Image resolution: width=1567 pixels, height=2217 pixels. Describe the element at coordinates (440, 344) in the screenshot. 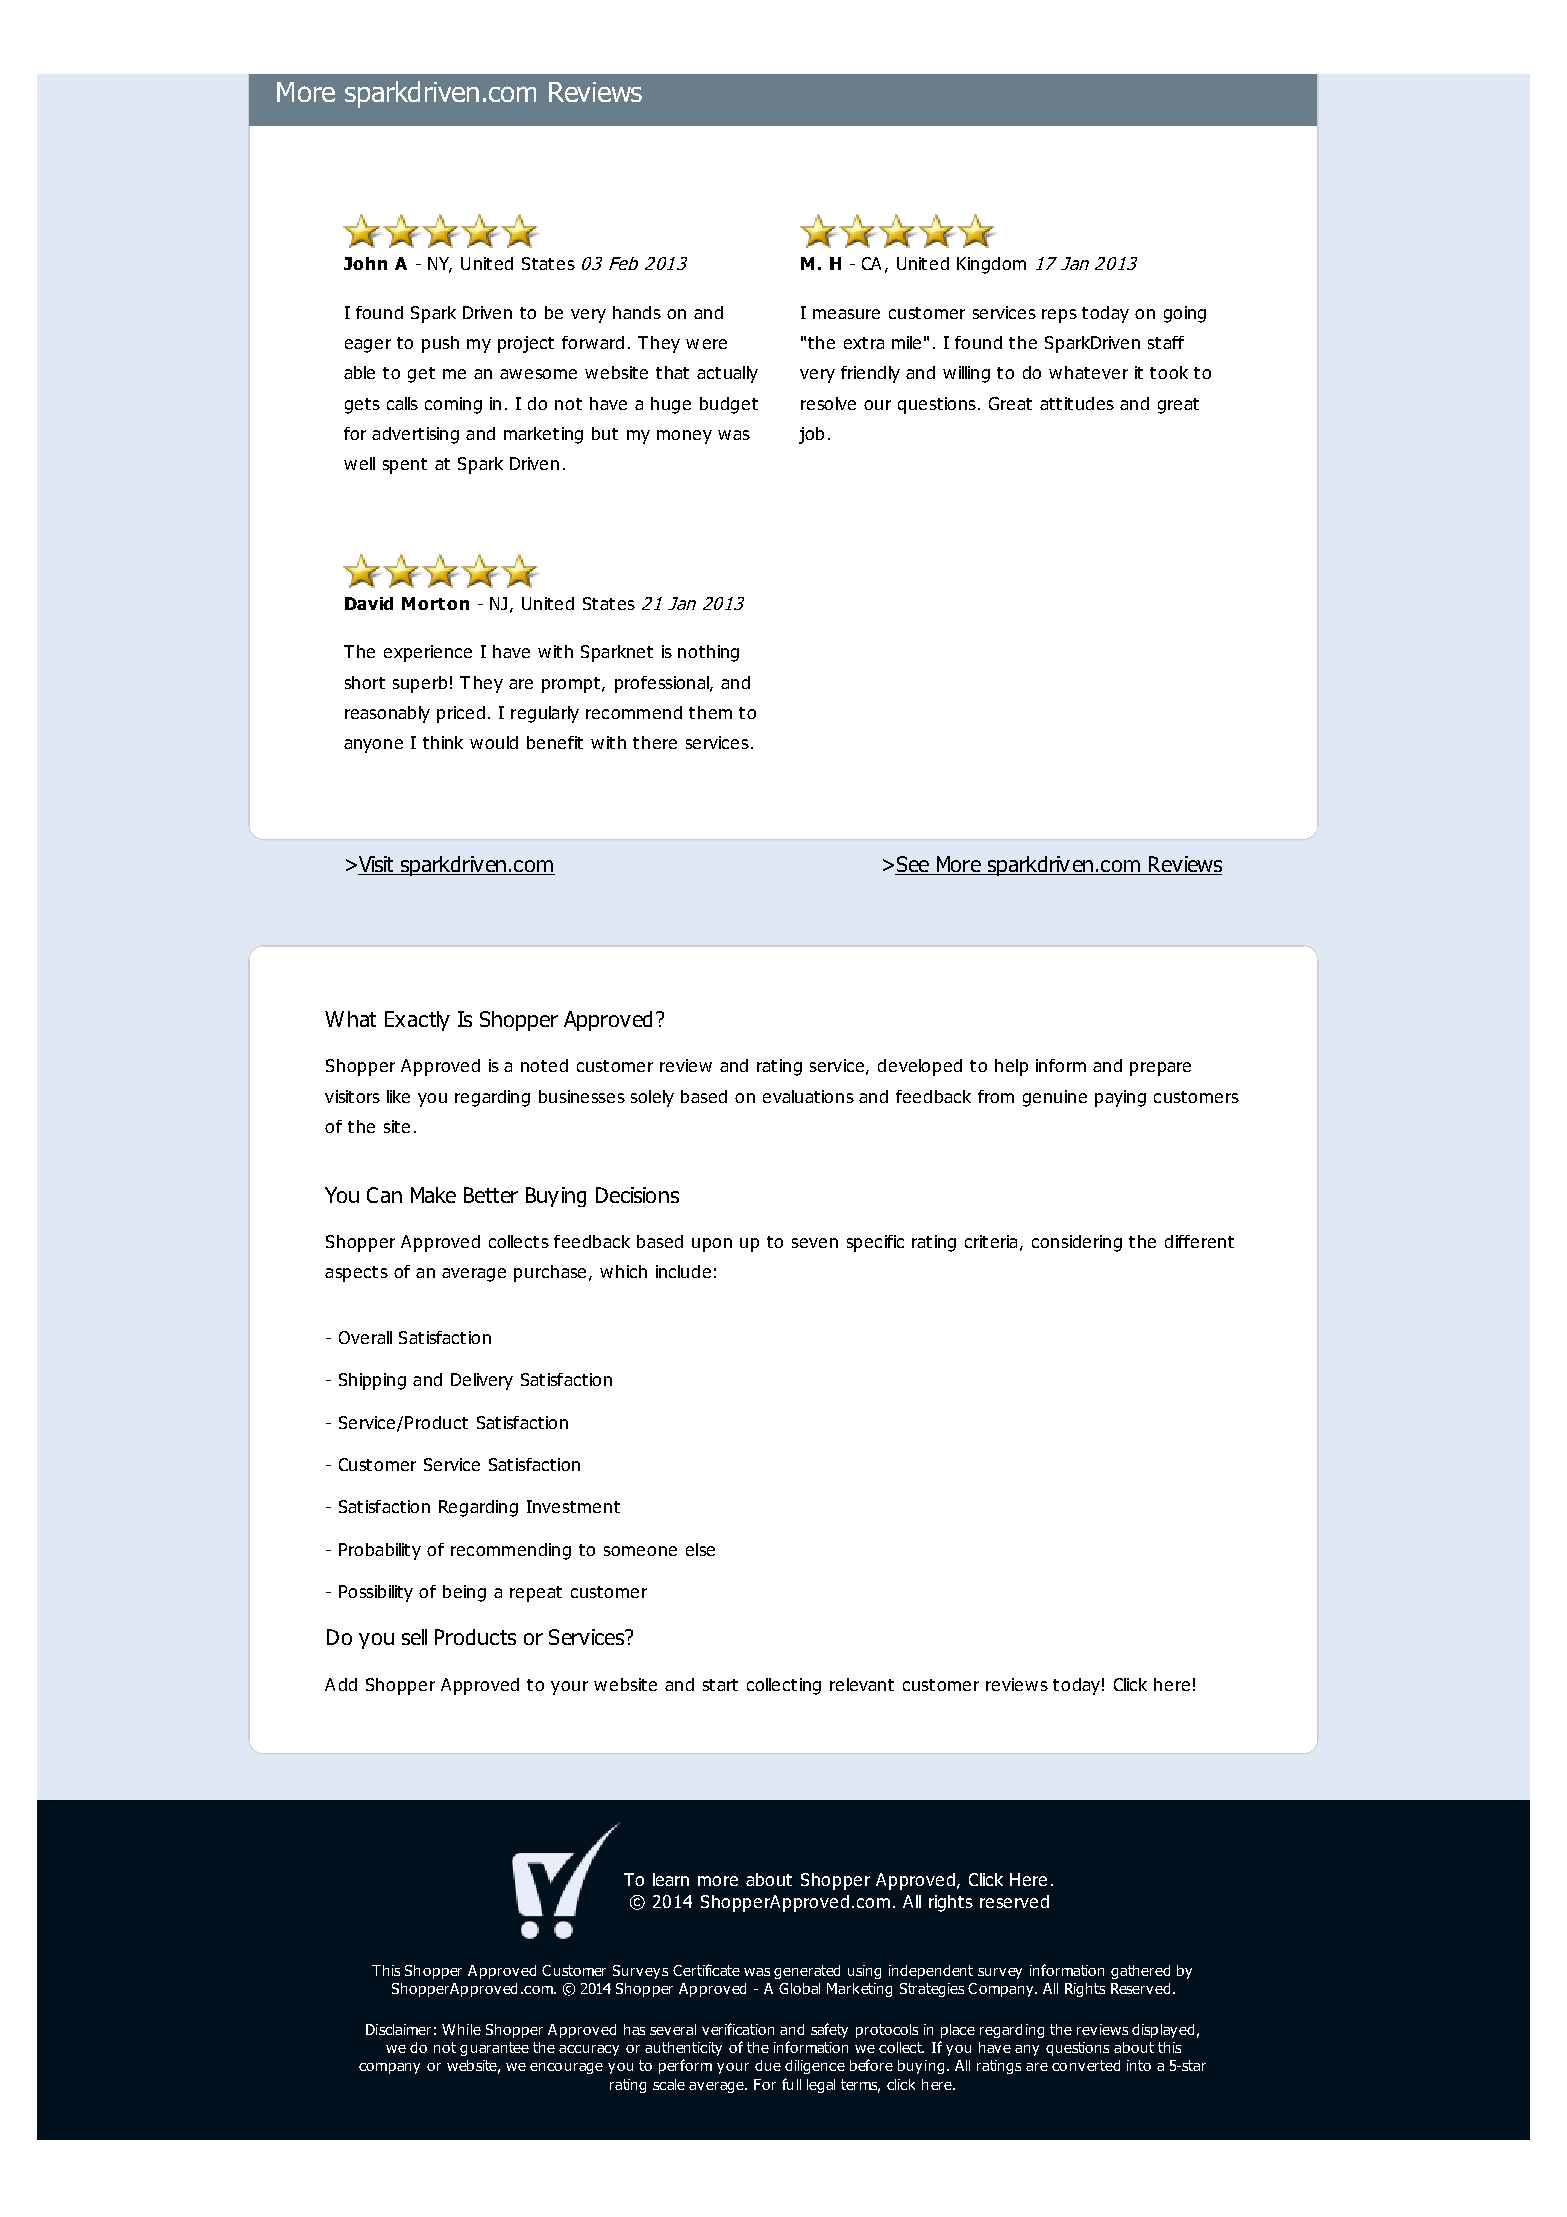

I see `push` at that location.
